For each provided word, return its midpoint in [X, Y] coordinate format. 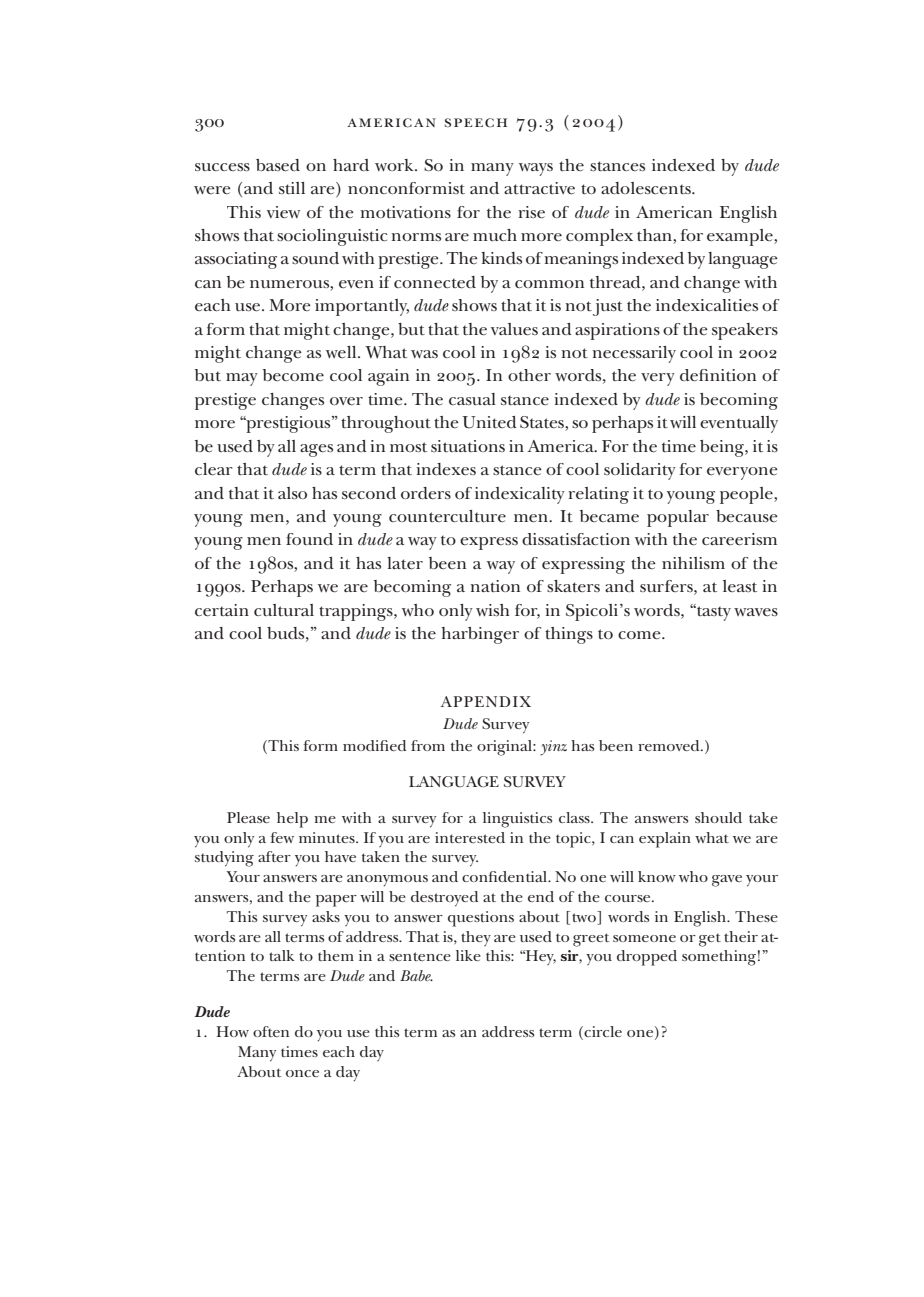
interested [470, 837]
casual [472, 399]
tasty [713, 612]
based [278, 165]
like [468, 955]
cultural [284, 610]
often [271, 1031]
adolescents [647, 188]
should [718, 817]
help [292, 820]
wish [493, 610]
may [242, 379]
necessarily [634, 354]
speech [476, 123]
